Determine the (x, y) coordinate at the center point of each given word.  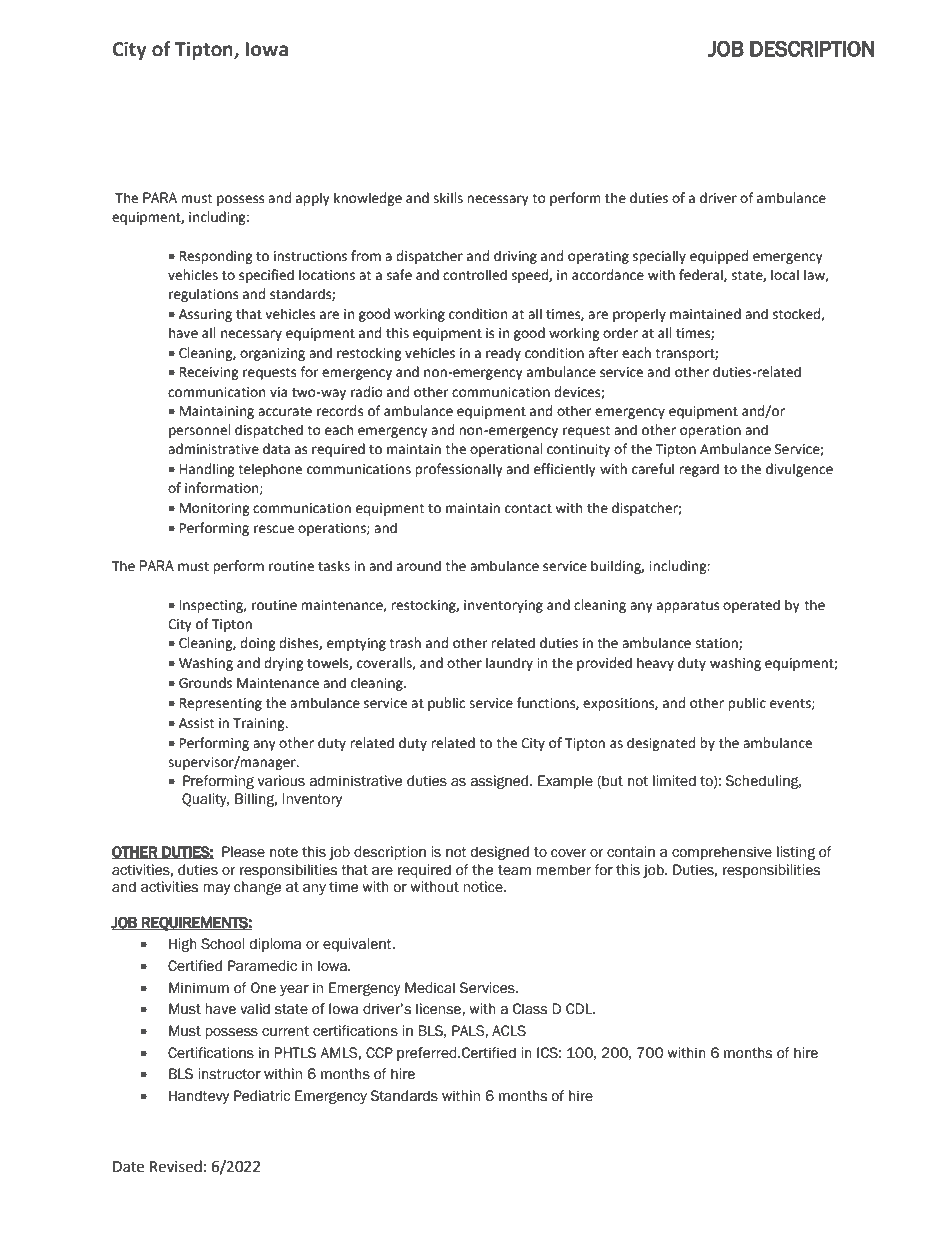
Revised (176, 1166)
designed (500, 853)
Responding (216, 257)
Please (243, 852)
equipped (719, 257)
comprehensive (722, 853)
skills (448, 198)
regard (699, 470)
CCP (379, 1053)
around (419, 566)
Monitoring (215, 509)
